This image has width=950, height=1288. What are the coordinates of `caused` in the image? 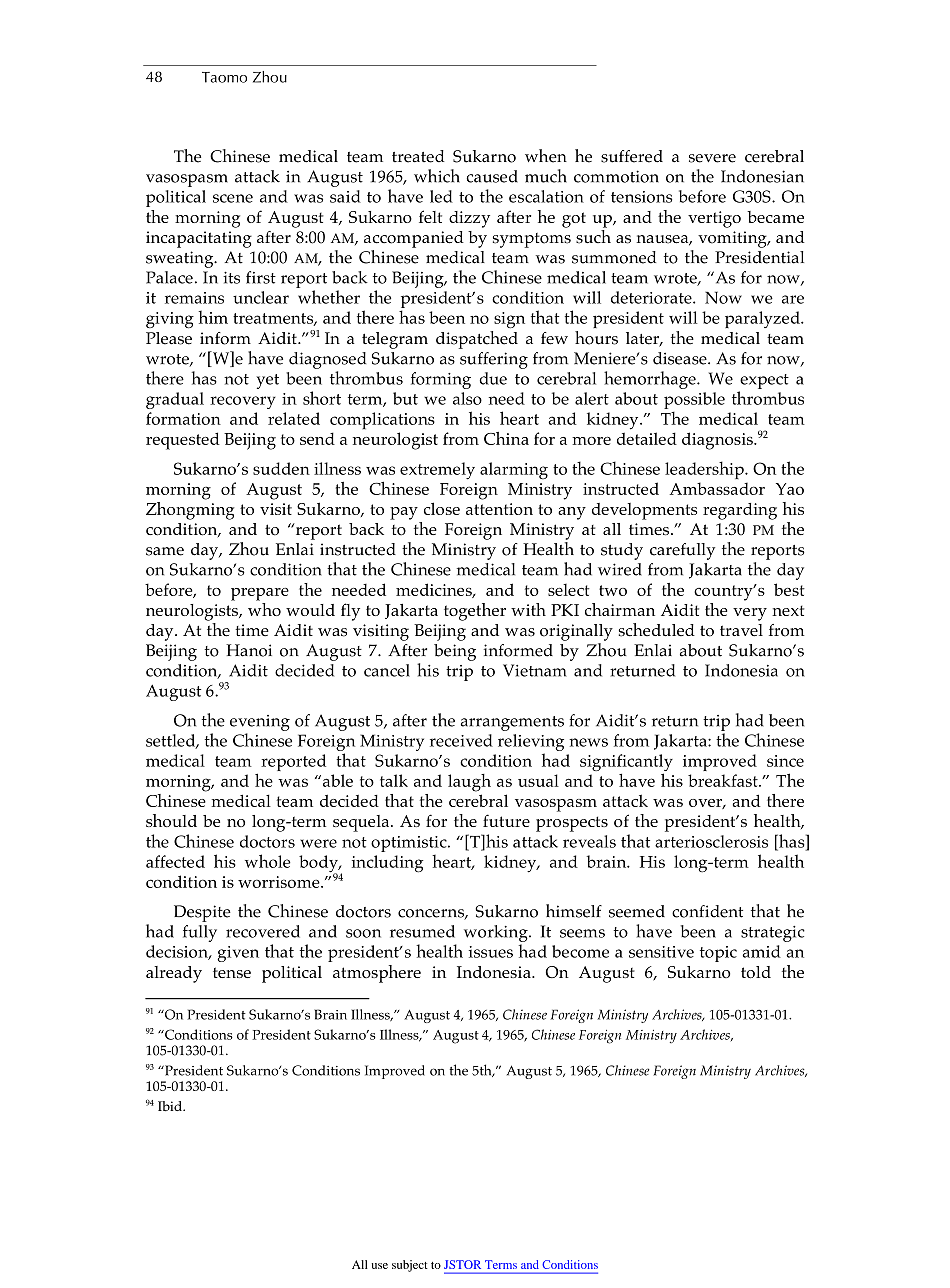 It's located at (492, 176).
